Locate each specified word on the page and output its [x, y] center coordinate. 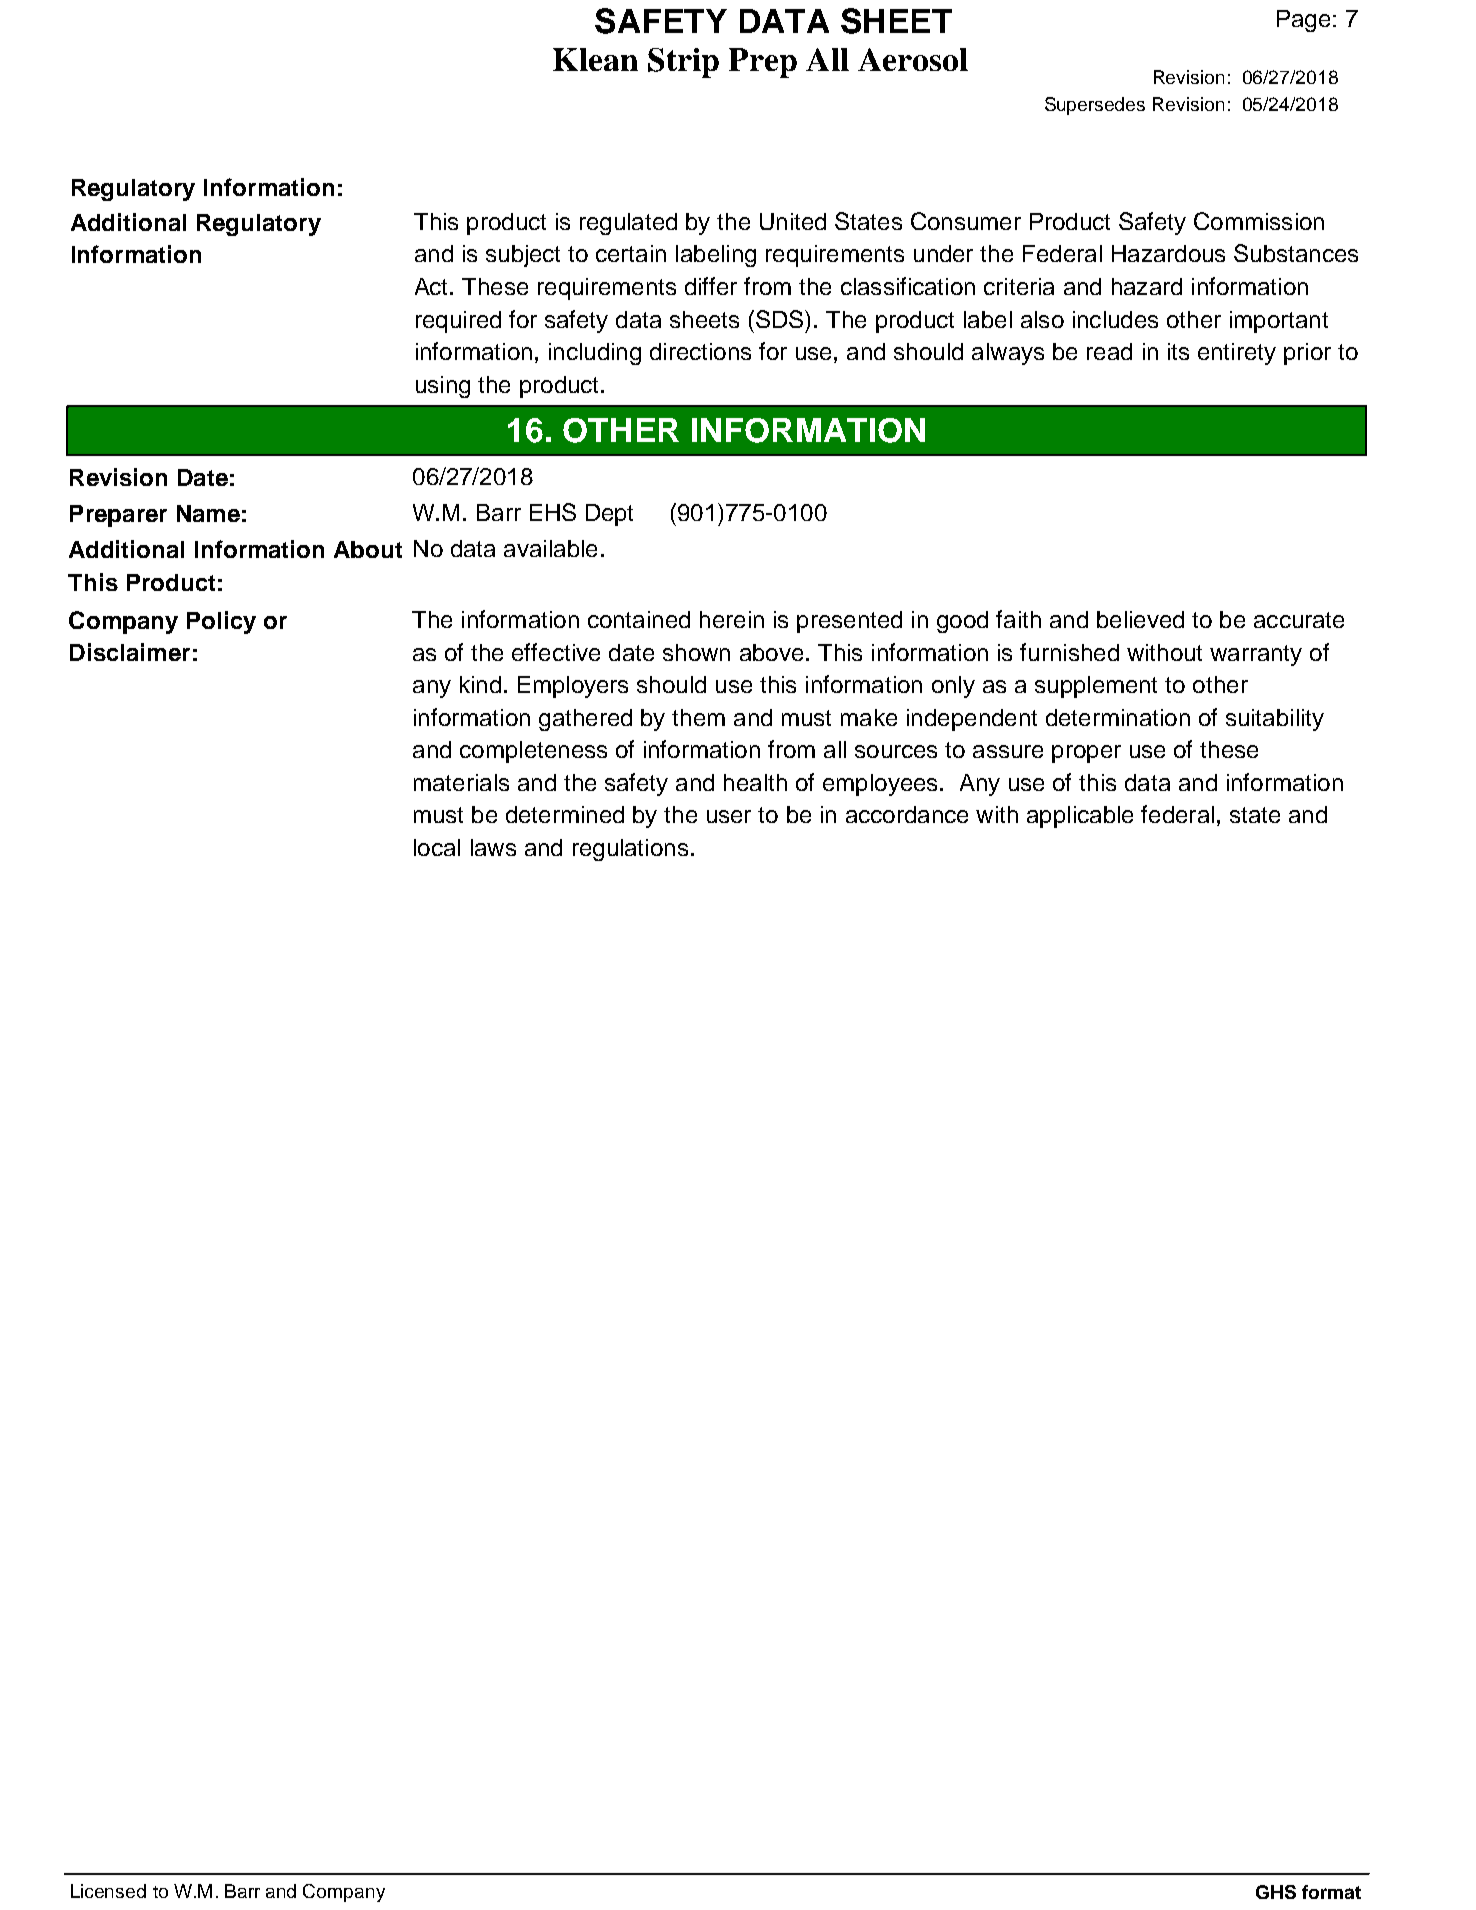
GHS [1276, 1892]
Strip [683, 63]
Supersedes [1095, 106]
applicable [1080, 817]
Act [433, 286]
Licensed [108, 1891]
